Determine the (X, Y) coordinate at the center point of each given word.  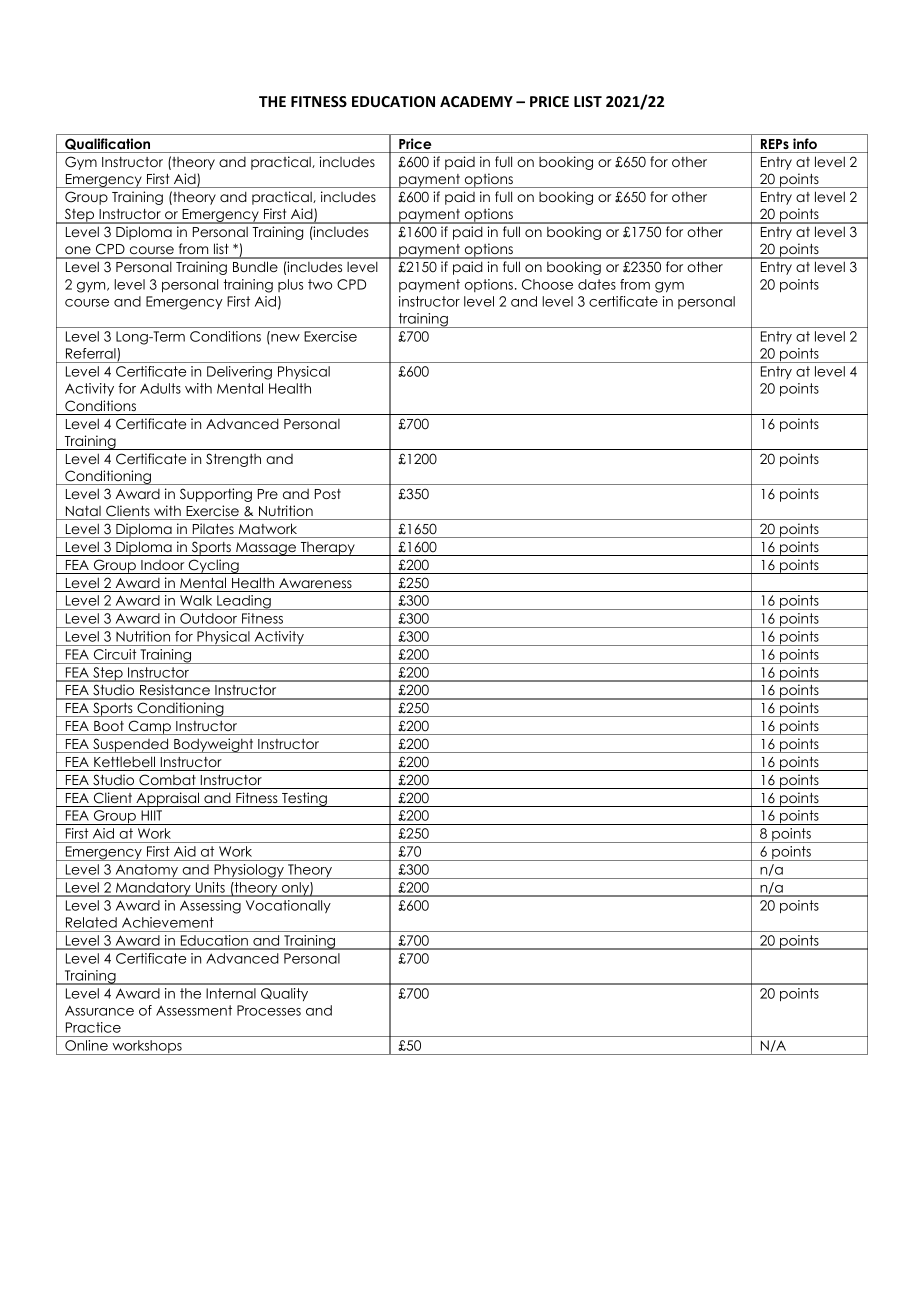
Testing (304, 799)
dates (597, 284)
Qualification (108, 145)
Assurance (99, 1010)
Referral (92, 355)
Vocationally (288, 906)
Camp (149, 727)
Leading (244, 602)
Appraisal (167, 799)
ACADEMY (476, 101)
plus (290, 285)
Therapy (327, 549)
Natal (83, 511)
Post (328, 494)
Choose (547, 284)
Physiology (249, 871)
